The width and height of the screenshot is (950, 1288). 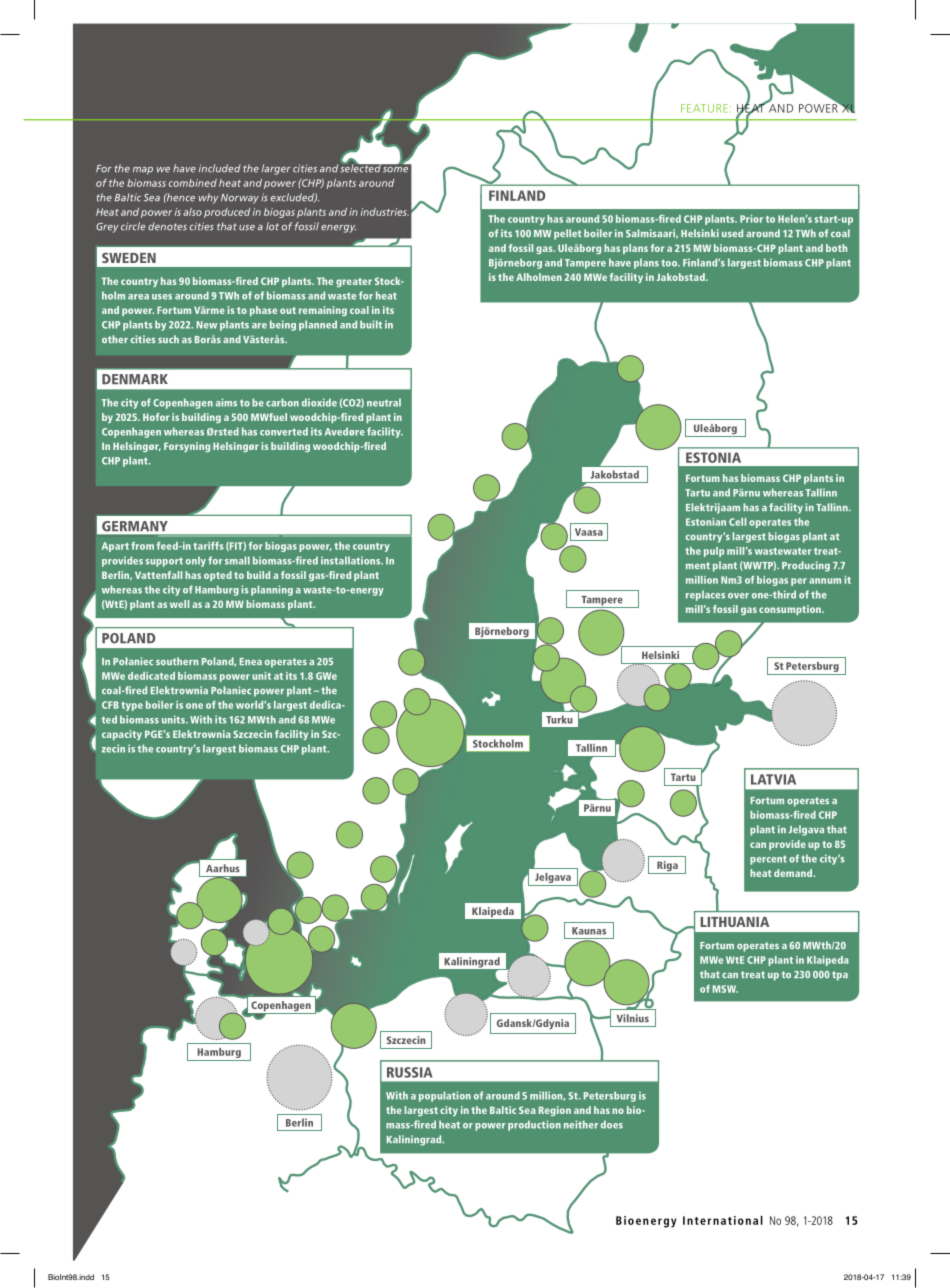 I want to click on Riga, so click(x=667, y=867).
